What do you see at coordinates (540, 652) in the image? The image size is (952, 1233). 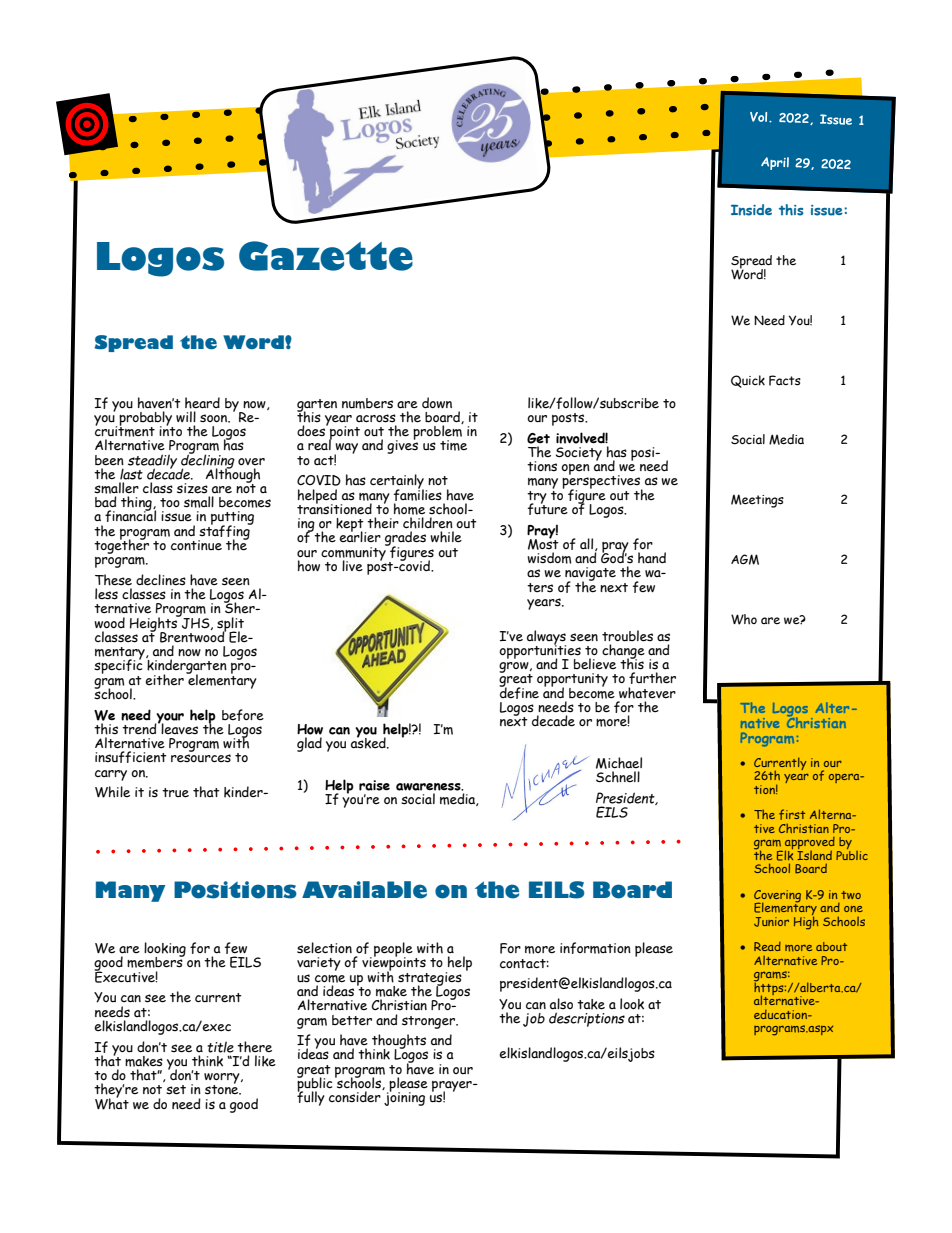 I see `opportunities` at bounding box center [540, 652].
